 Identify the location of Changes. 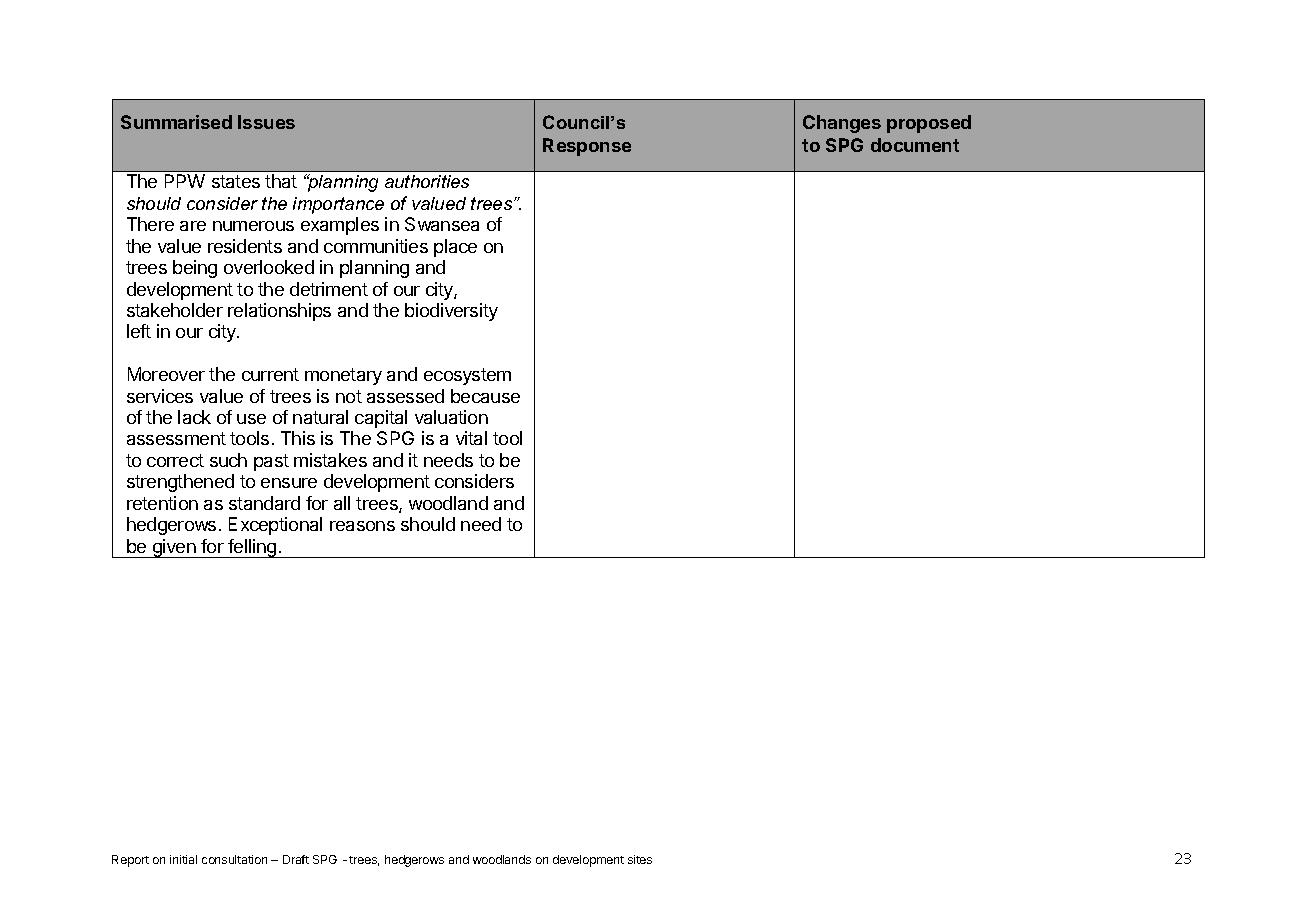
(842, 124).
